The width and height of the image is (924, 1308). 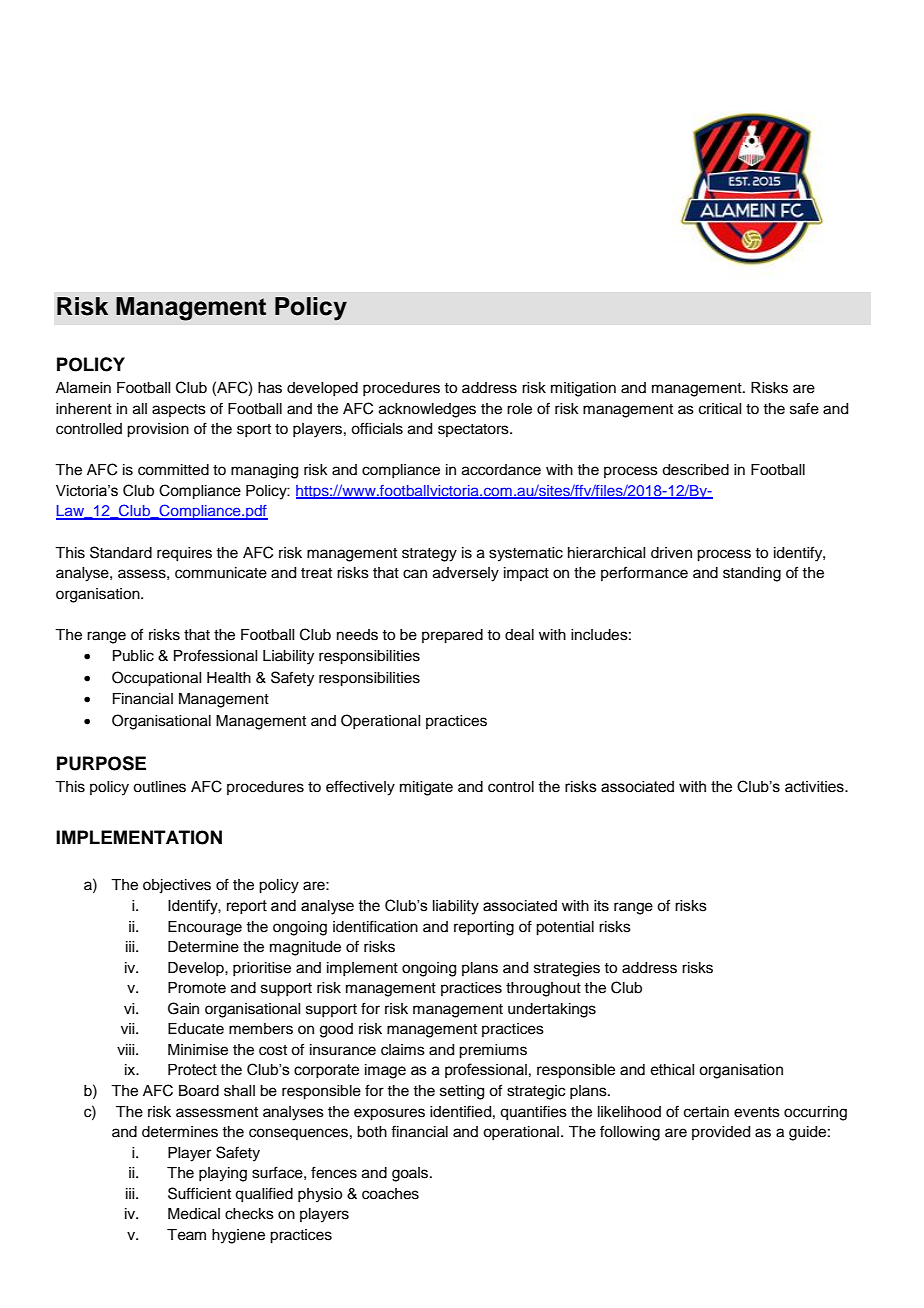 What do you see at coordinates (179, 410) in the image?
I see `aspects` at bounding box center [179, 410].
